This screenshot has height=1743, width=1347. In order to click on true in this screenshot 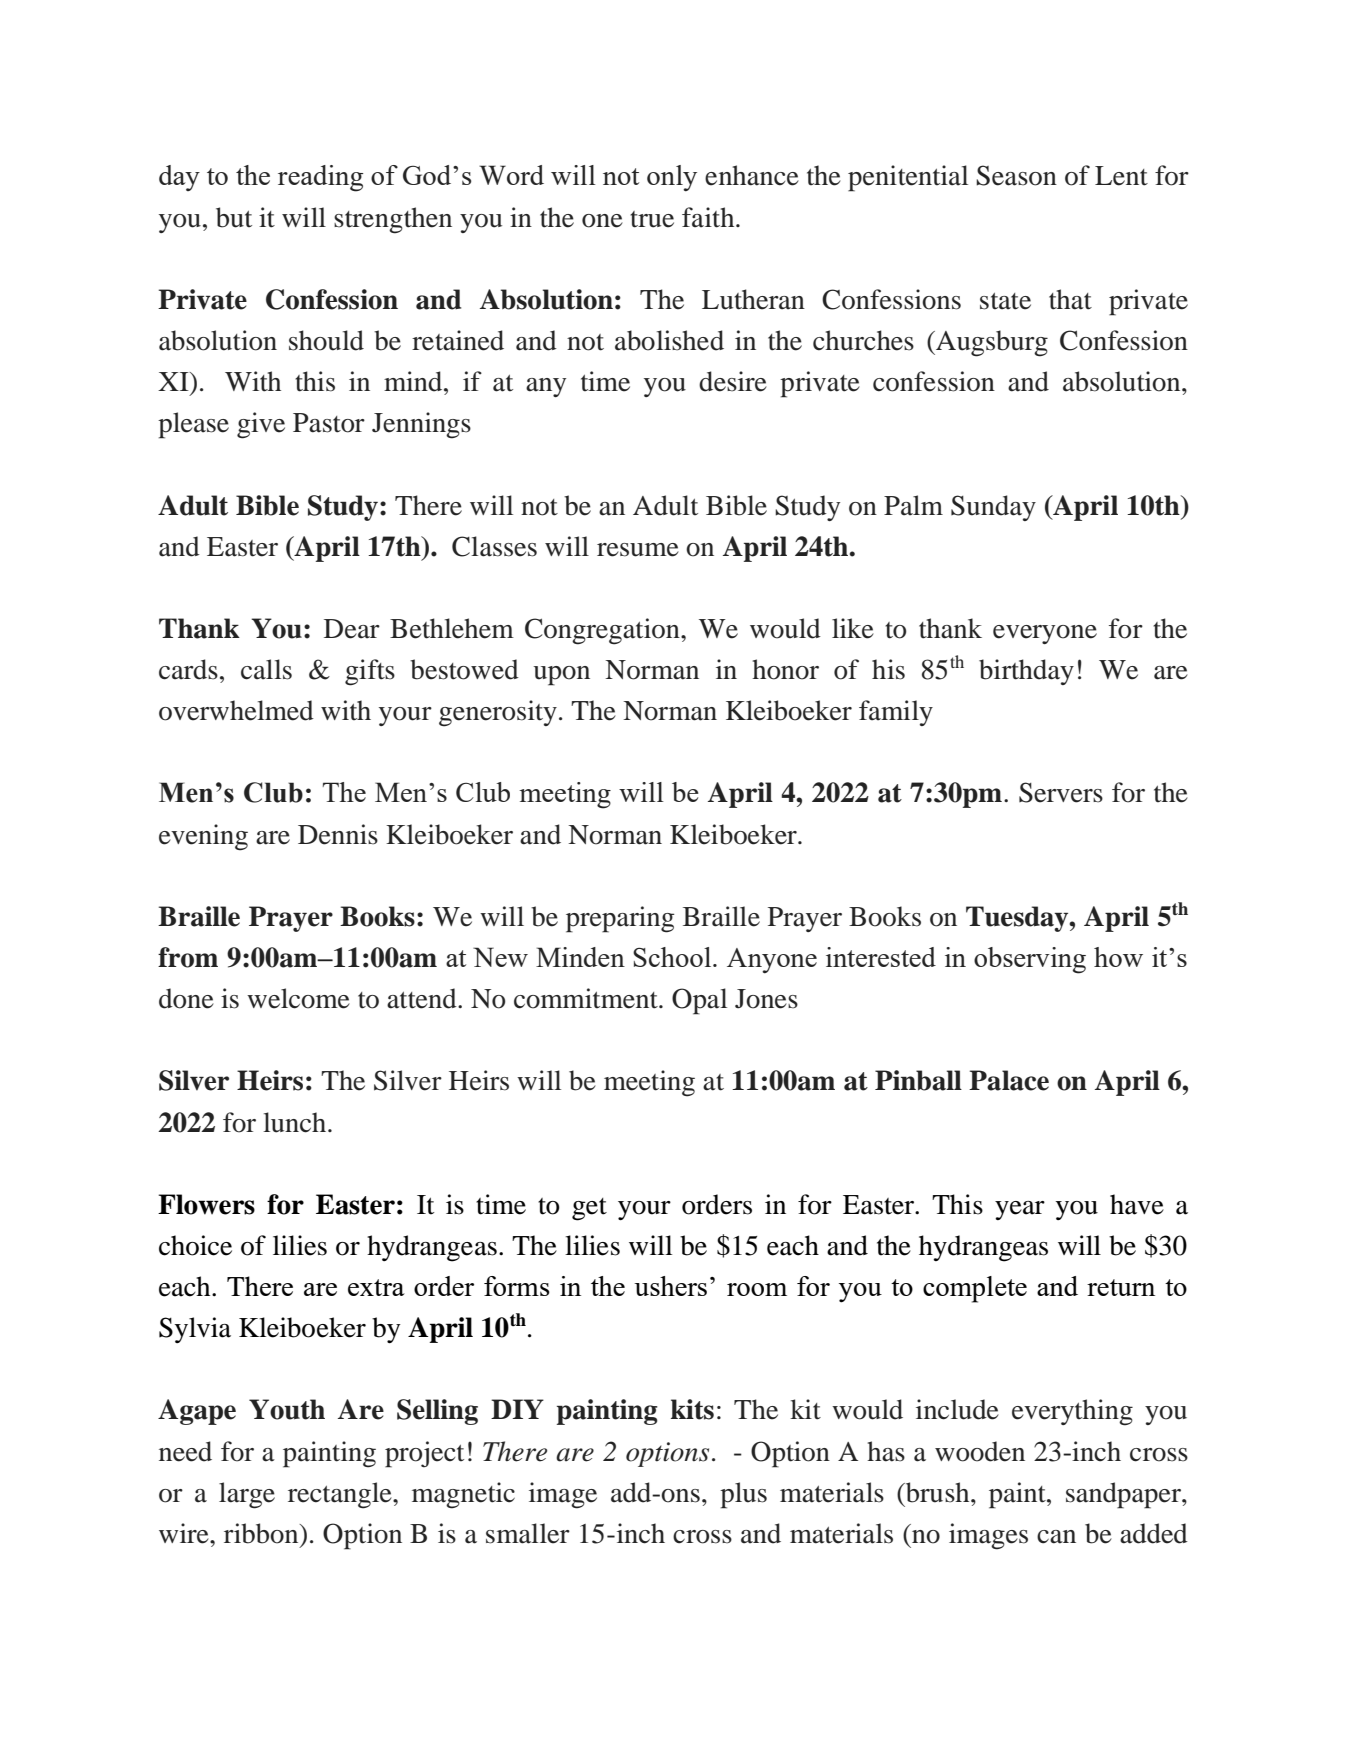, I will do `click(652, 219)`.
